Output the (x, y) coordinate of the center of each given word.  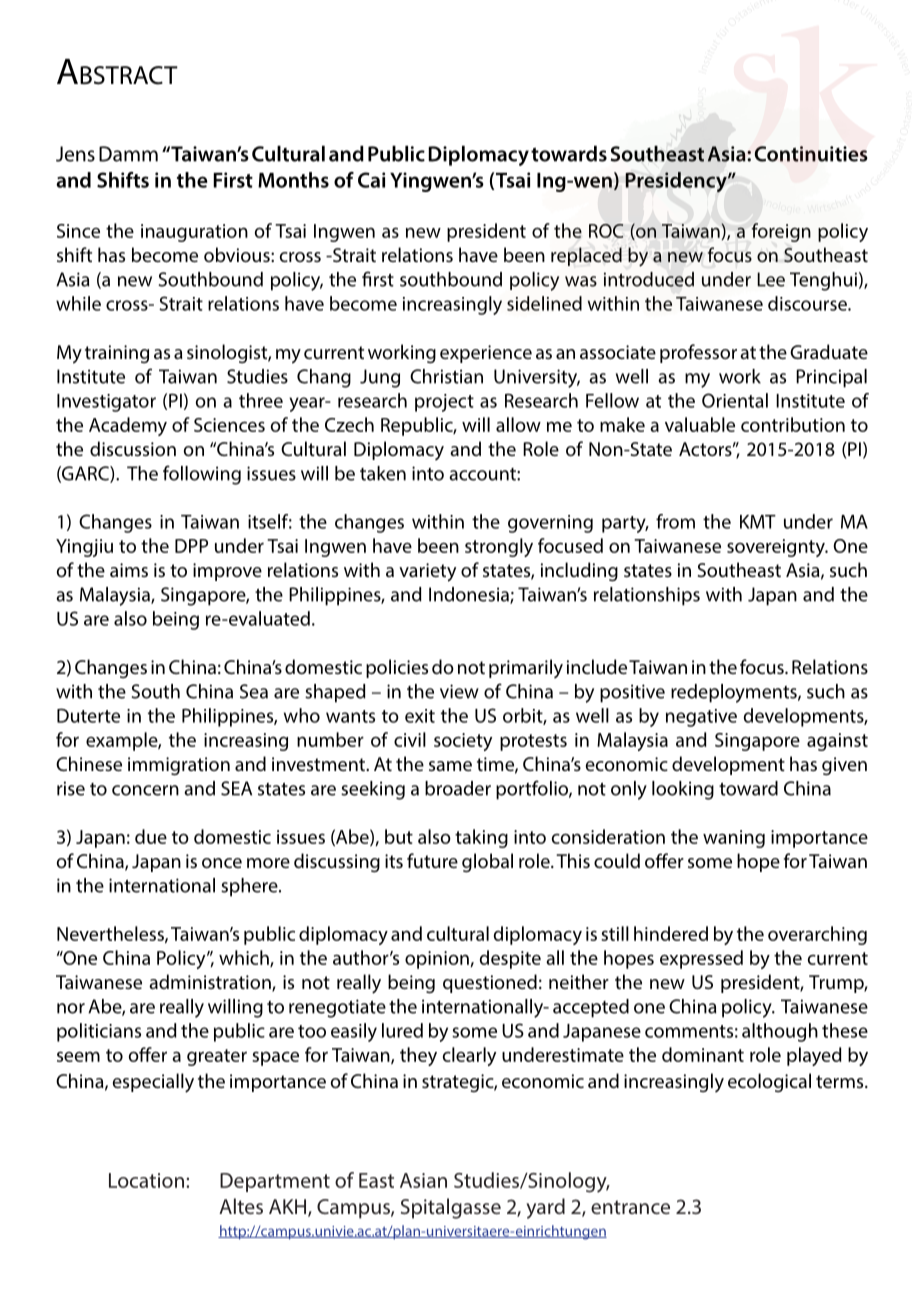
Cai (371, 180)
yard (545, 1208)
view (459, 691)
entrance (630, 1207)
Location (146, 1180)
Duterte (88, 715)
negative (701, 718)
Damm (128, 154)
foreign (781, 232)
